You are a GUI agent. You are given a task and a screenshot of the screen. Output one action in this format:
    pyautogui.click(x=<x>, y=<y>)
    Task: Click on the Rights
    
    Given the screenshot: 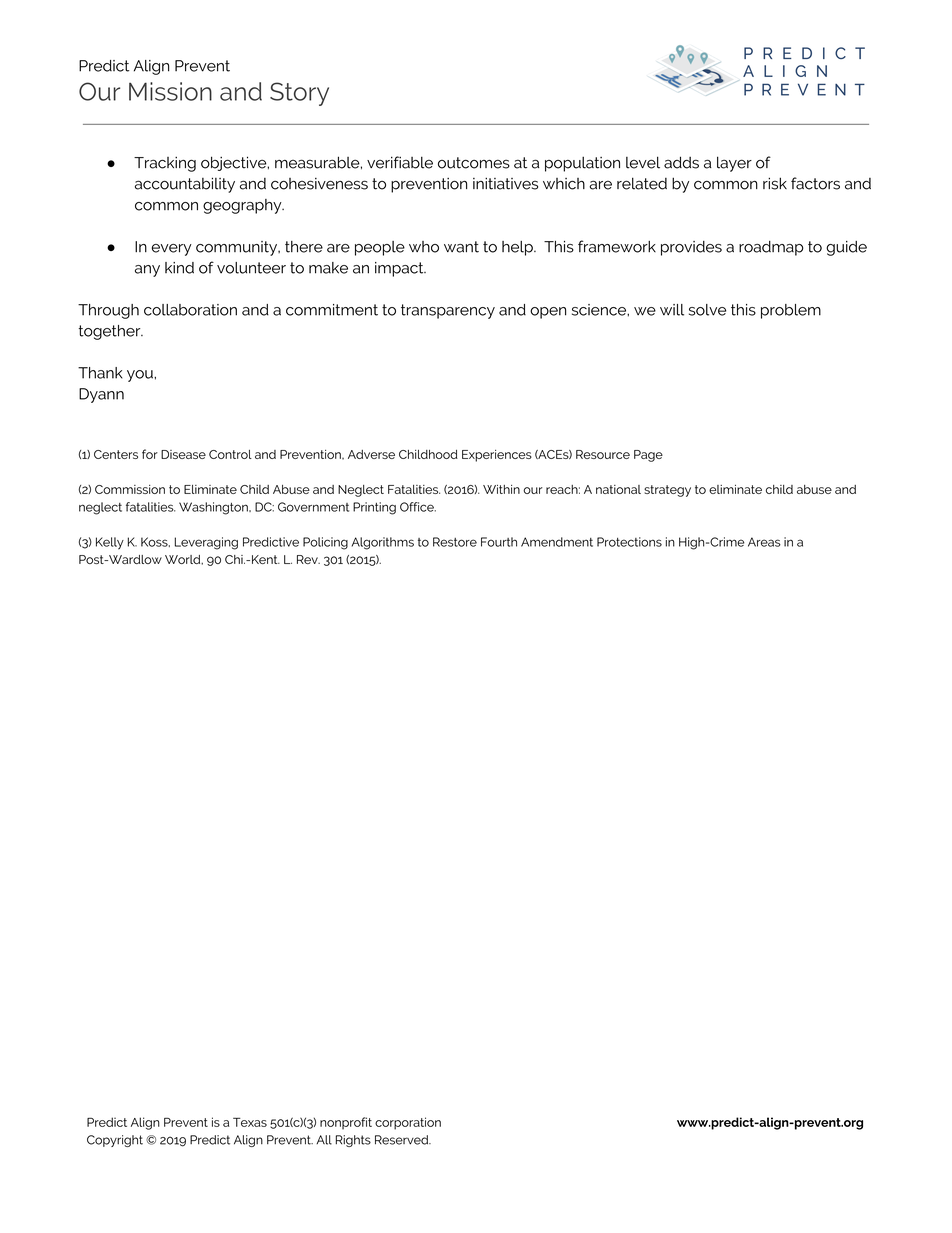 What is the action you would take?
    pyautogui.click(x=353, y=1141)
